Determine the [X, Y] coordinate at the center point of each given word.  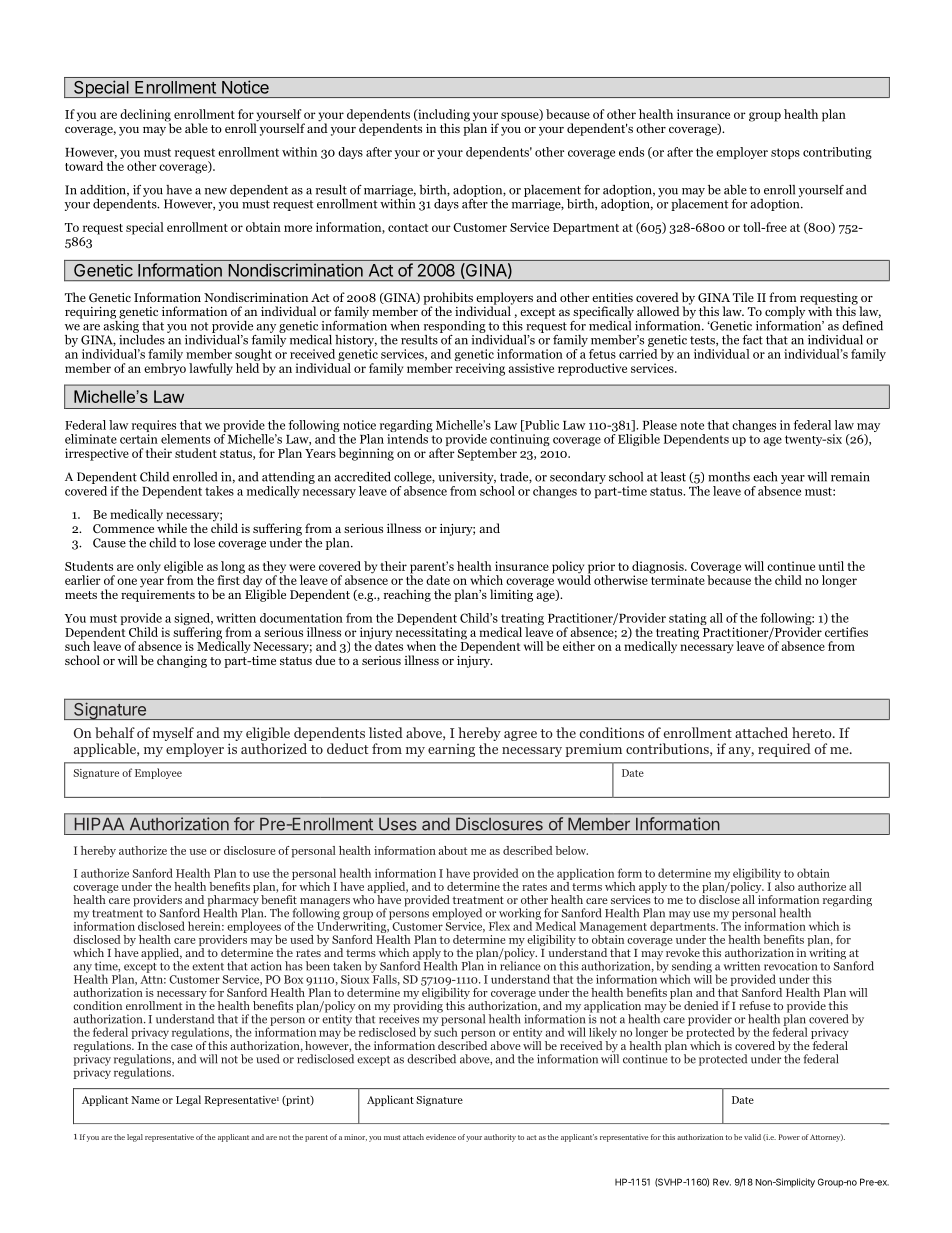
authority [500, 1138]
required [784, 750]
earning [451, 750]
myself [174, 735]
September [487, 454]
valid [752, 1137]
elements [185, 439]
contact [408, 228]
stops [785, 153]
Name [145, 1100]
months [729, 477]
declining [145, 116]
